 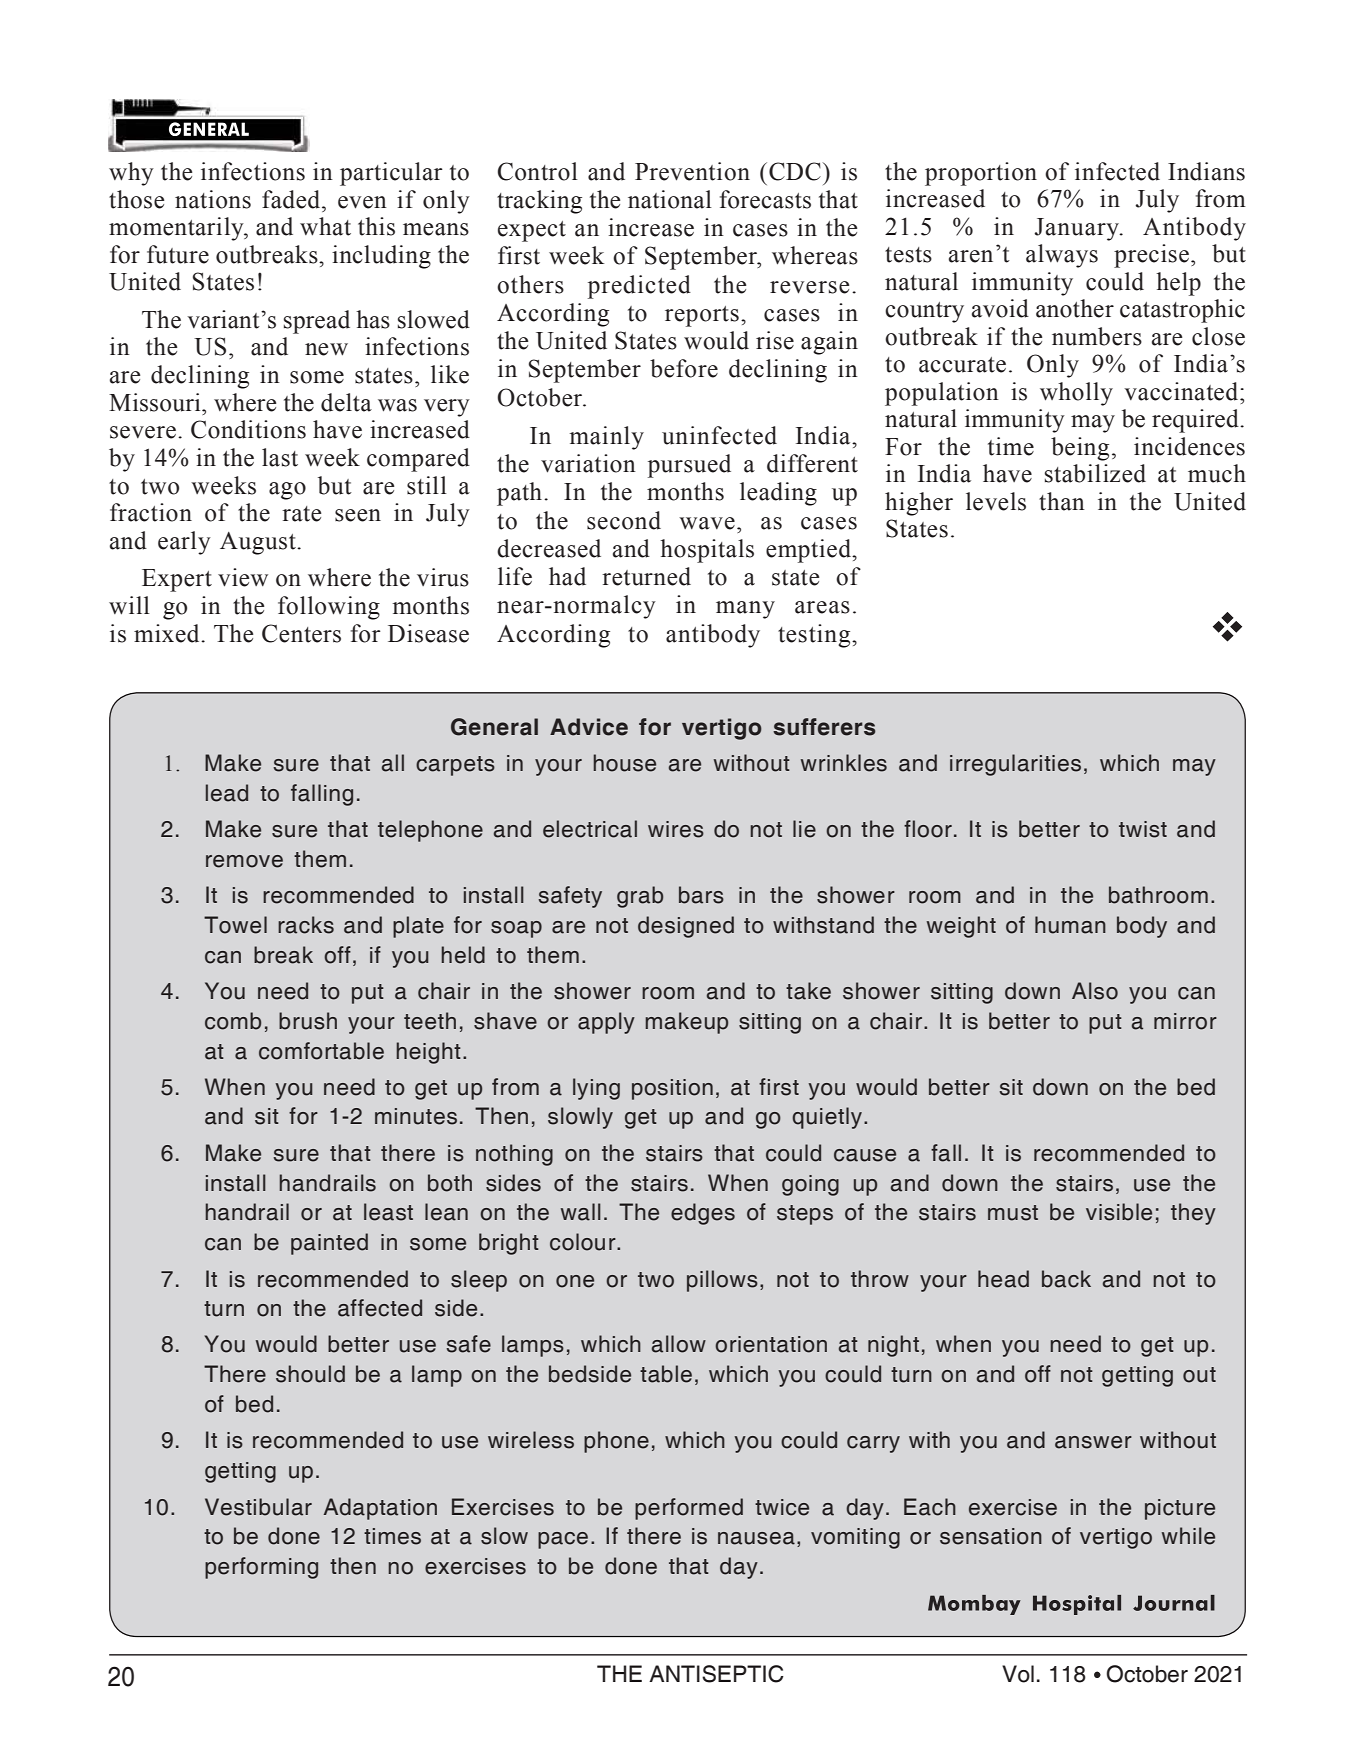 What do you see at coordinates (292, 199) in the screenshot?
I see `faded` at bounding box center [292, 199].
